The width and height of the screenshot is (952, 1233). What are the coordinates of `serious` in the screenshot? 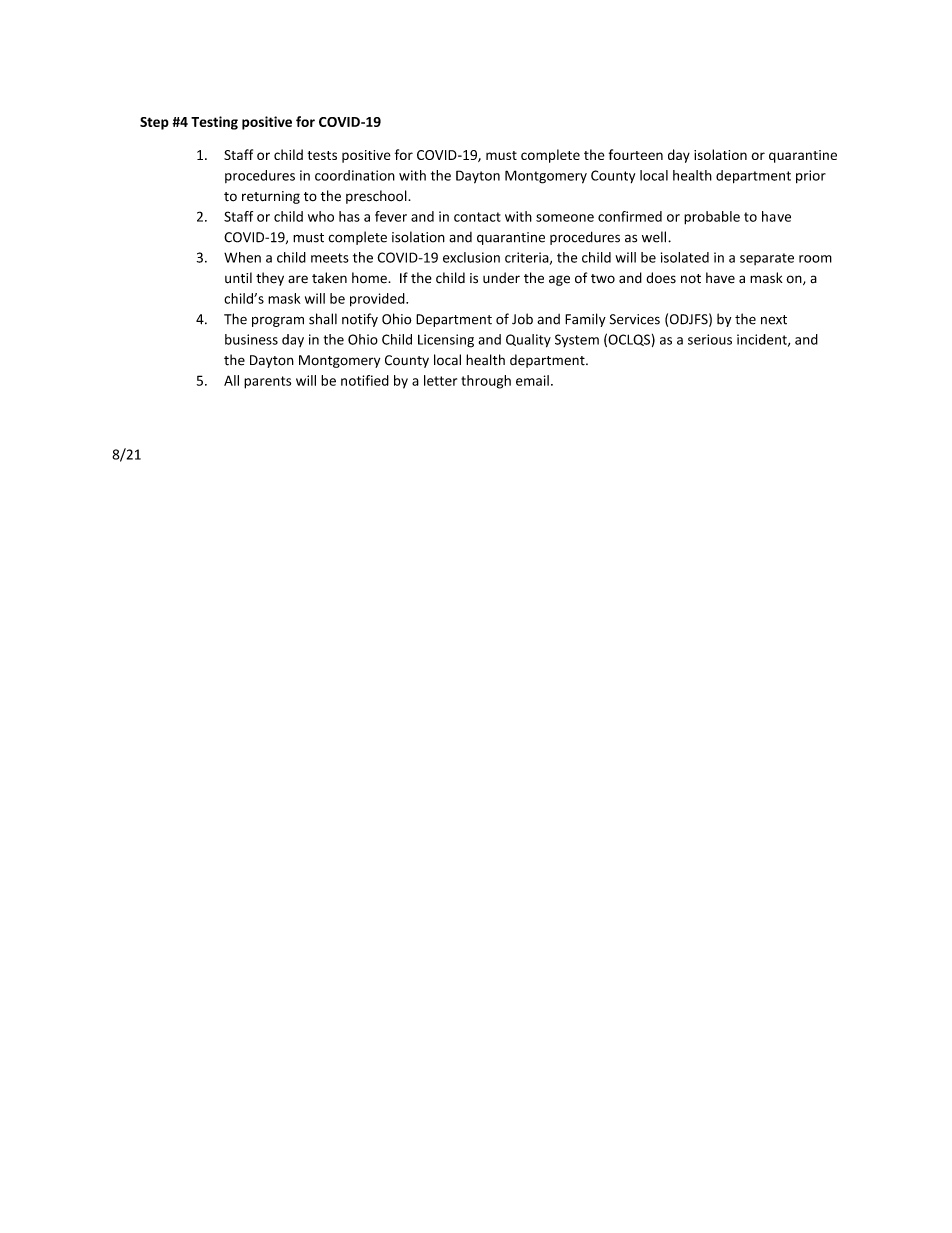 It's located at (710, 339).
